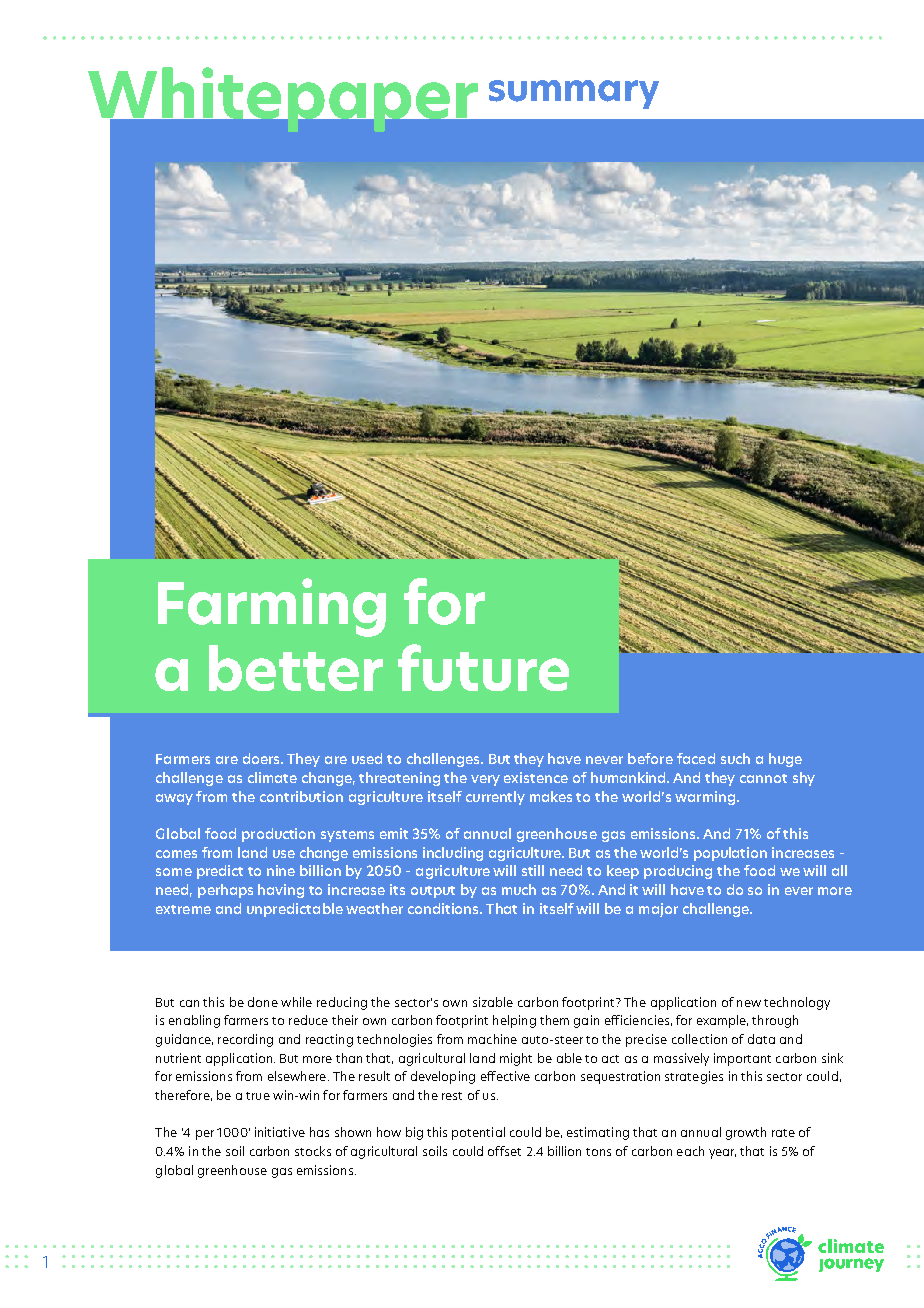 The height and width of the screenshot is (1308, 924). I want to click on future, so click(483, 667).
